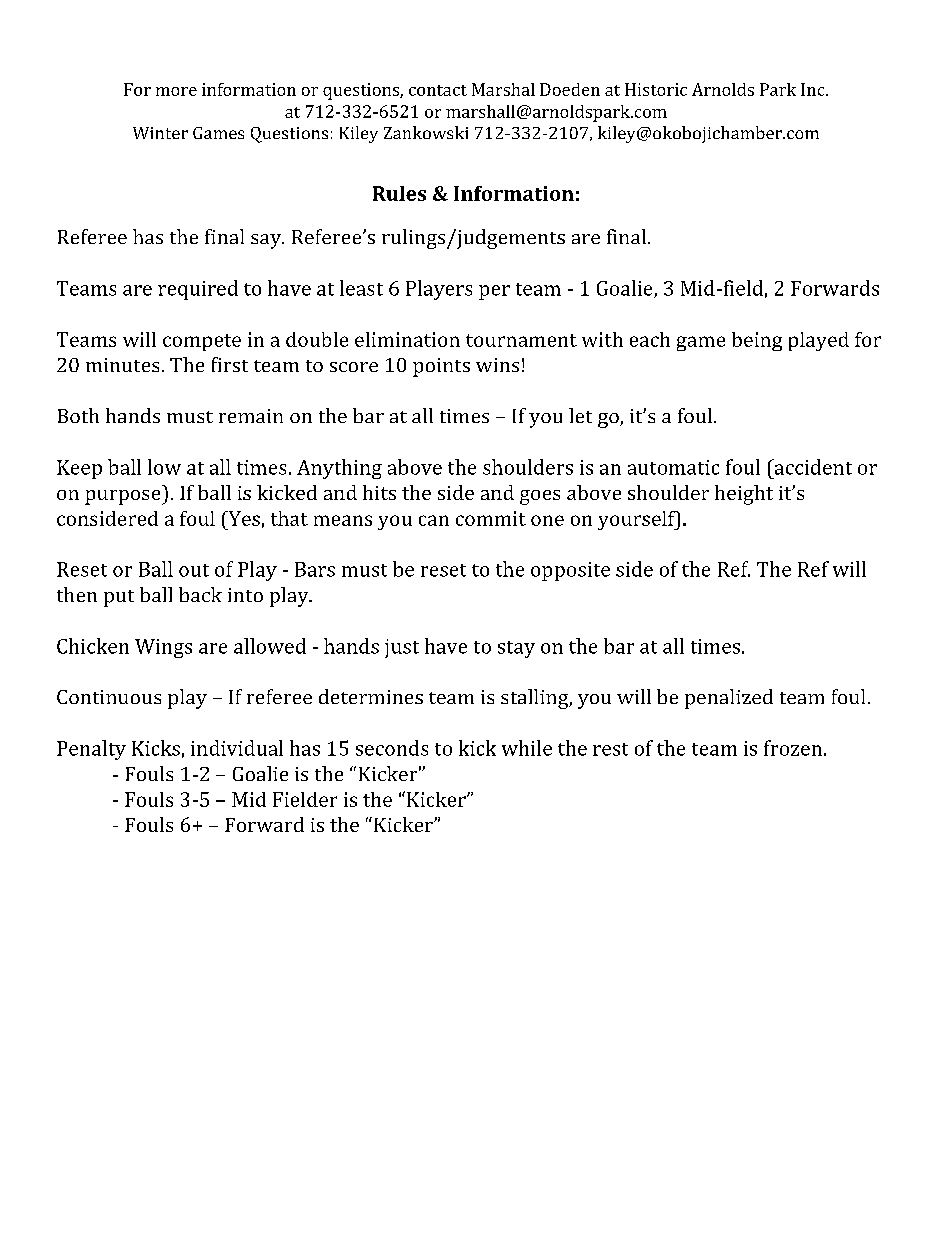 This image has width=952, height=1233. I want to click on remain, so click(251, 416).
